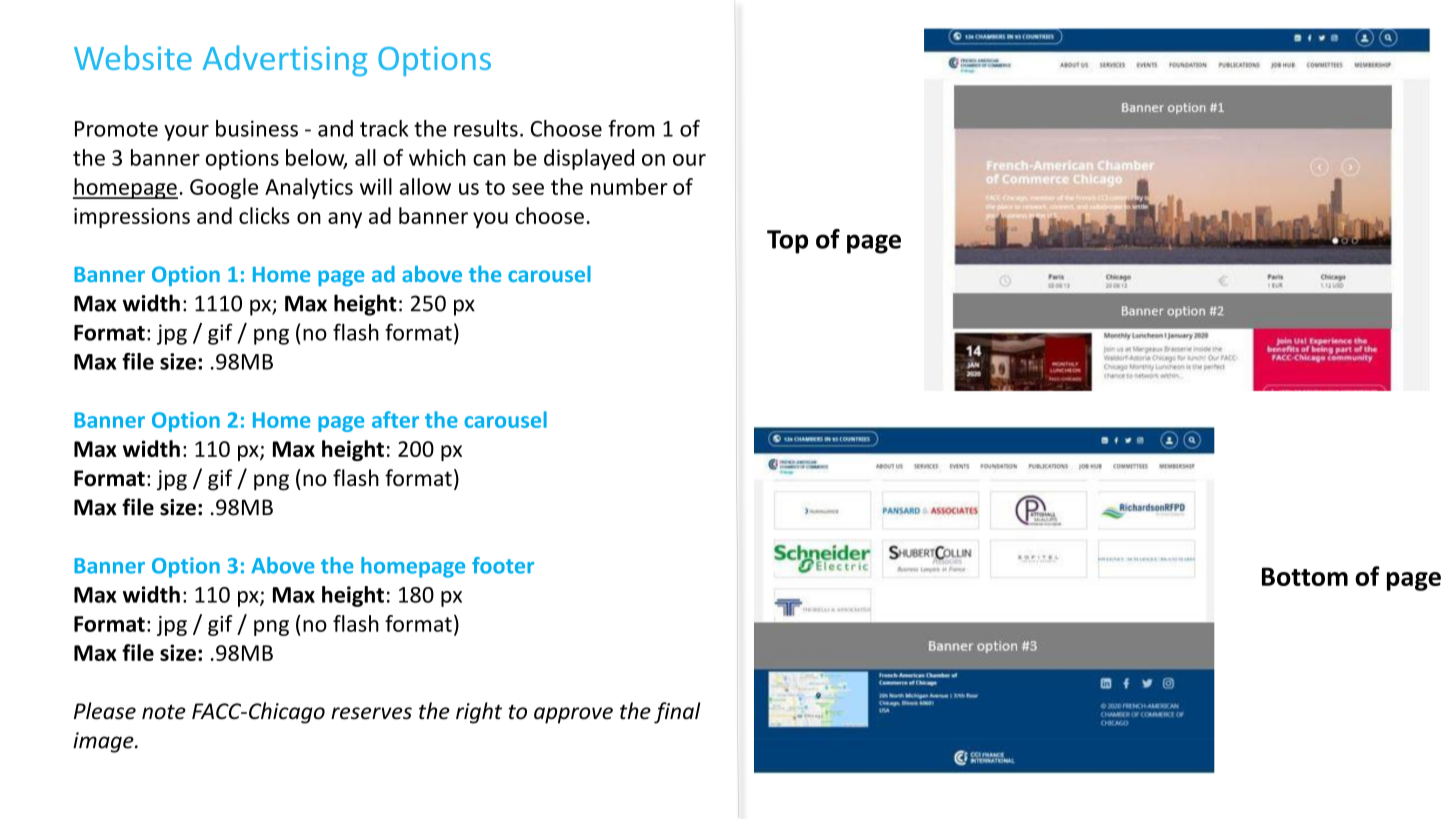  What do you see at coordinates (677, 713) in the document?
I see `final` at bounding box center [677, 713].
